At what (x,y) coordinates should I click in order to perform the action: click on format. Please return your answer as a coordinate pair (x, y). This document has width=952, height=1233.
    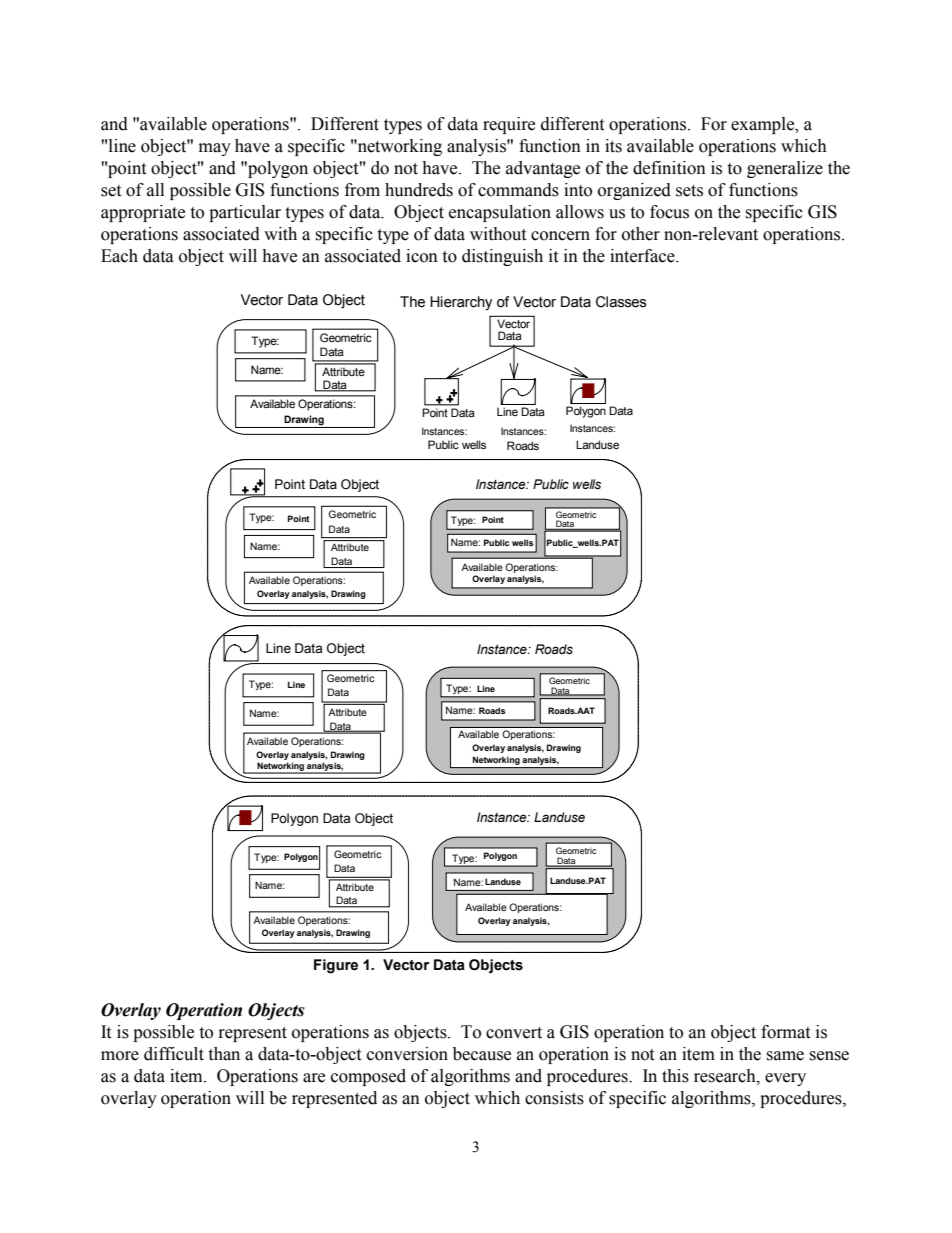
    Looking at the image, I should click on (785, 1032).
